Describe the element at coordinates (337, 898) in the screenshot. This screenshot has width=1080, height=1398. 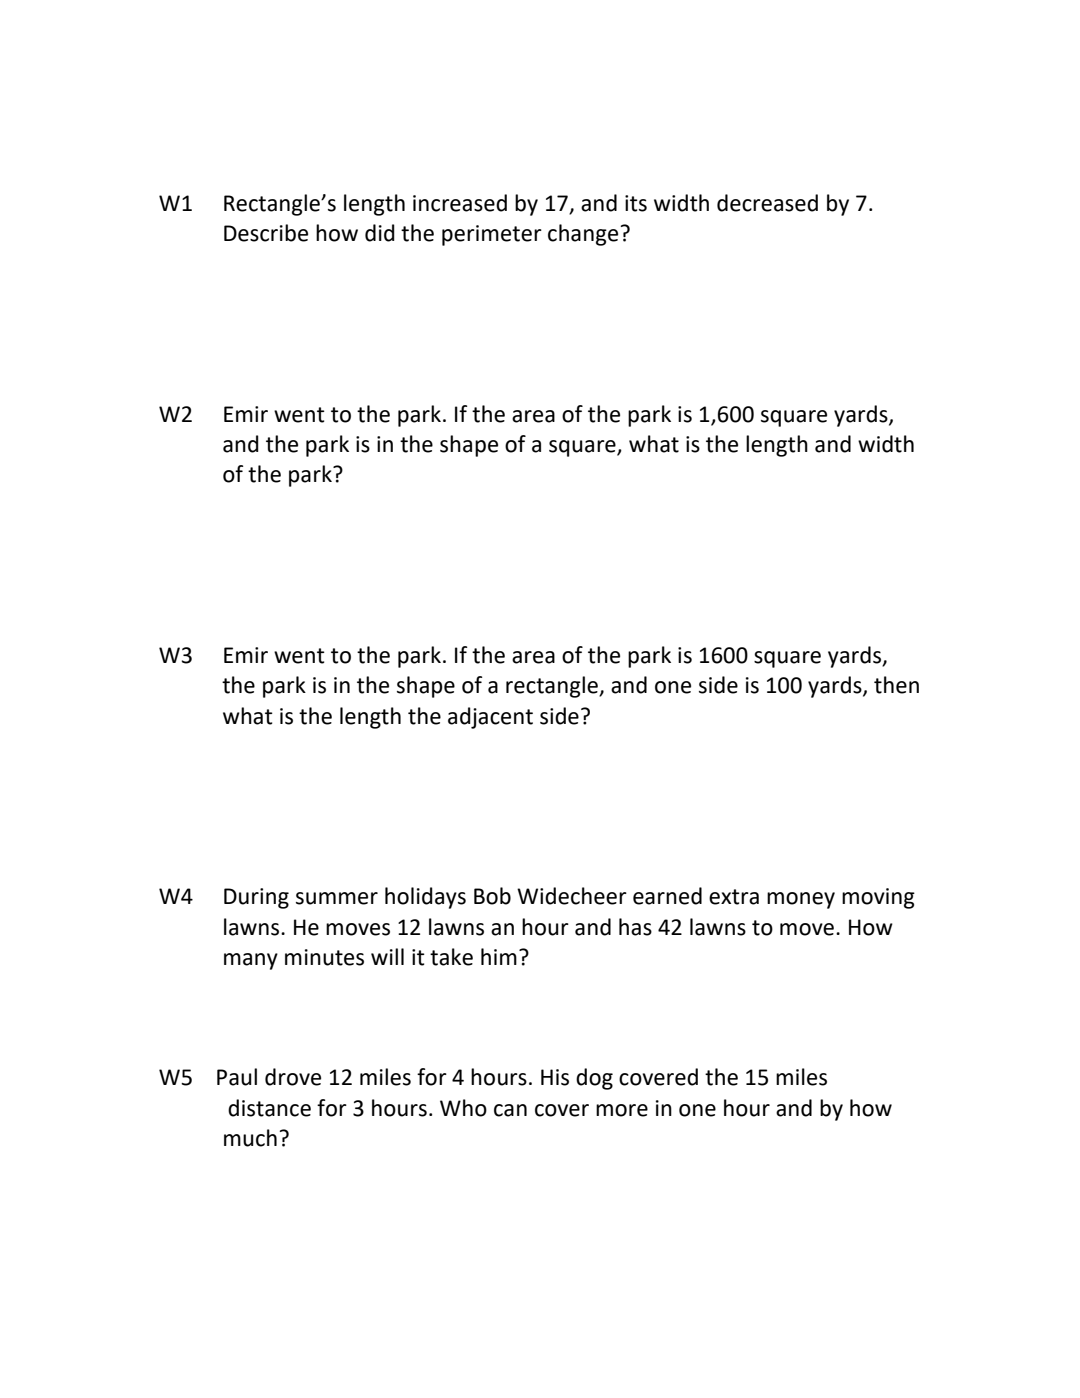
I see `summer` at that location.
